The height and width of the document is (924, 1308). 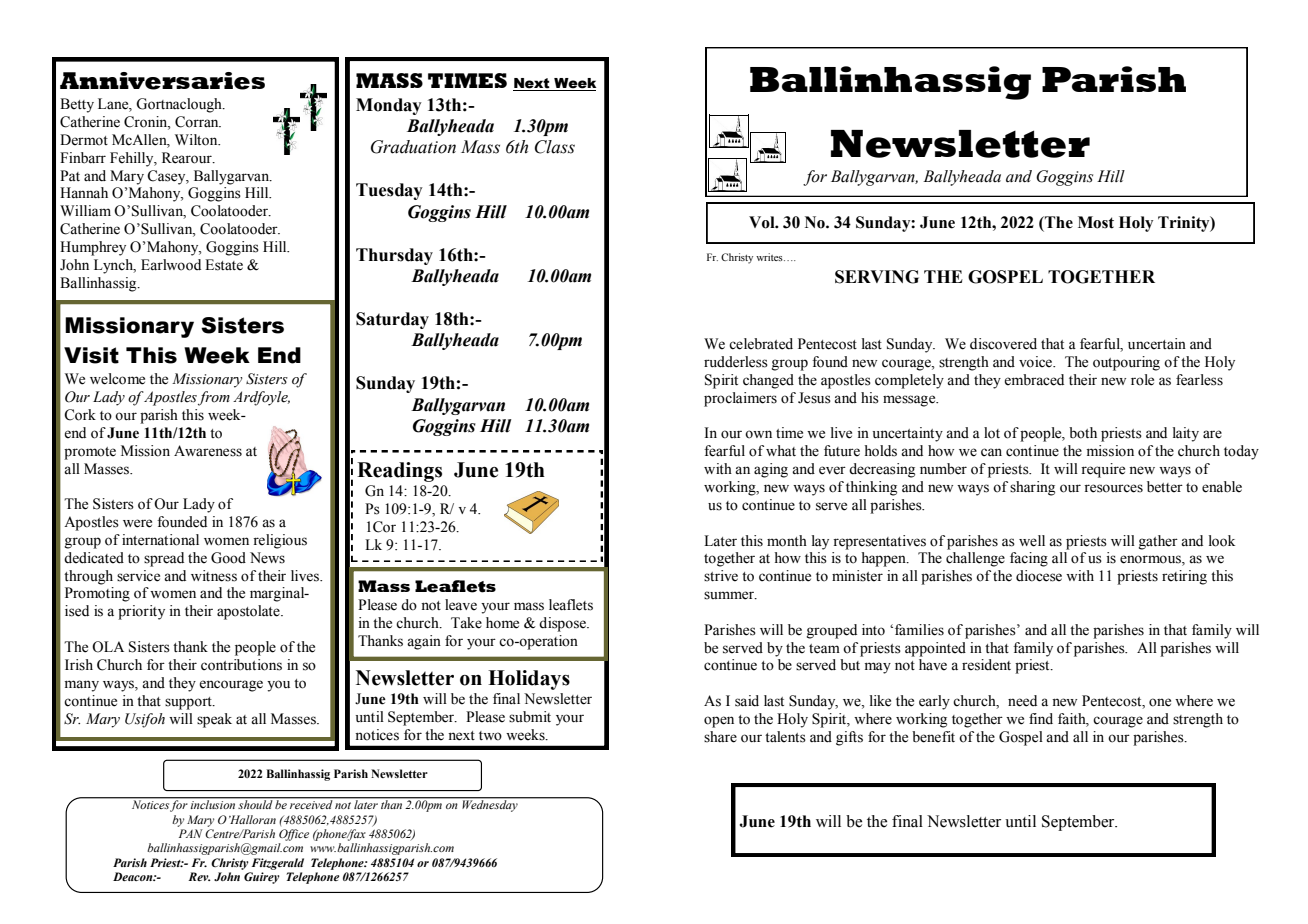 I want to click on Estate, so click(x=224, y=265).
